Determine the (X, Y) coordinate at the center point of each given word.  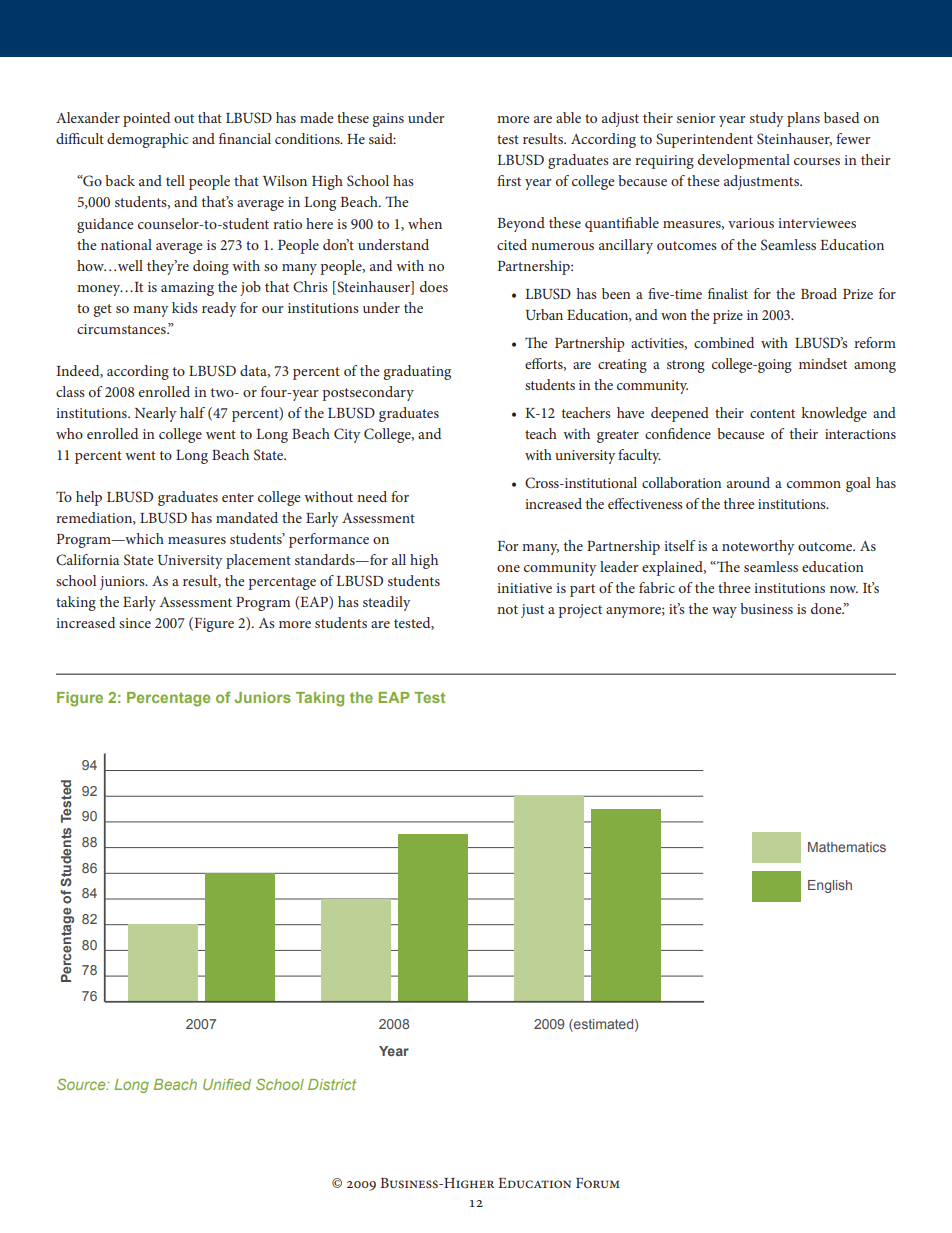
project (580, 611)
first (509, 180)
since (135, 623)
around (748, 482)
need (372, 496)
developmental (744, 161)
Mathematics (847, 847)
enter (238, 497)
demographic (147, 140)
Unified (227, 1084)
